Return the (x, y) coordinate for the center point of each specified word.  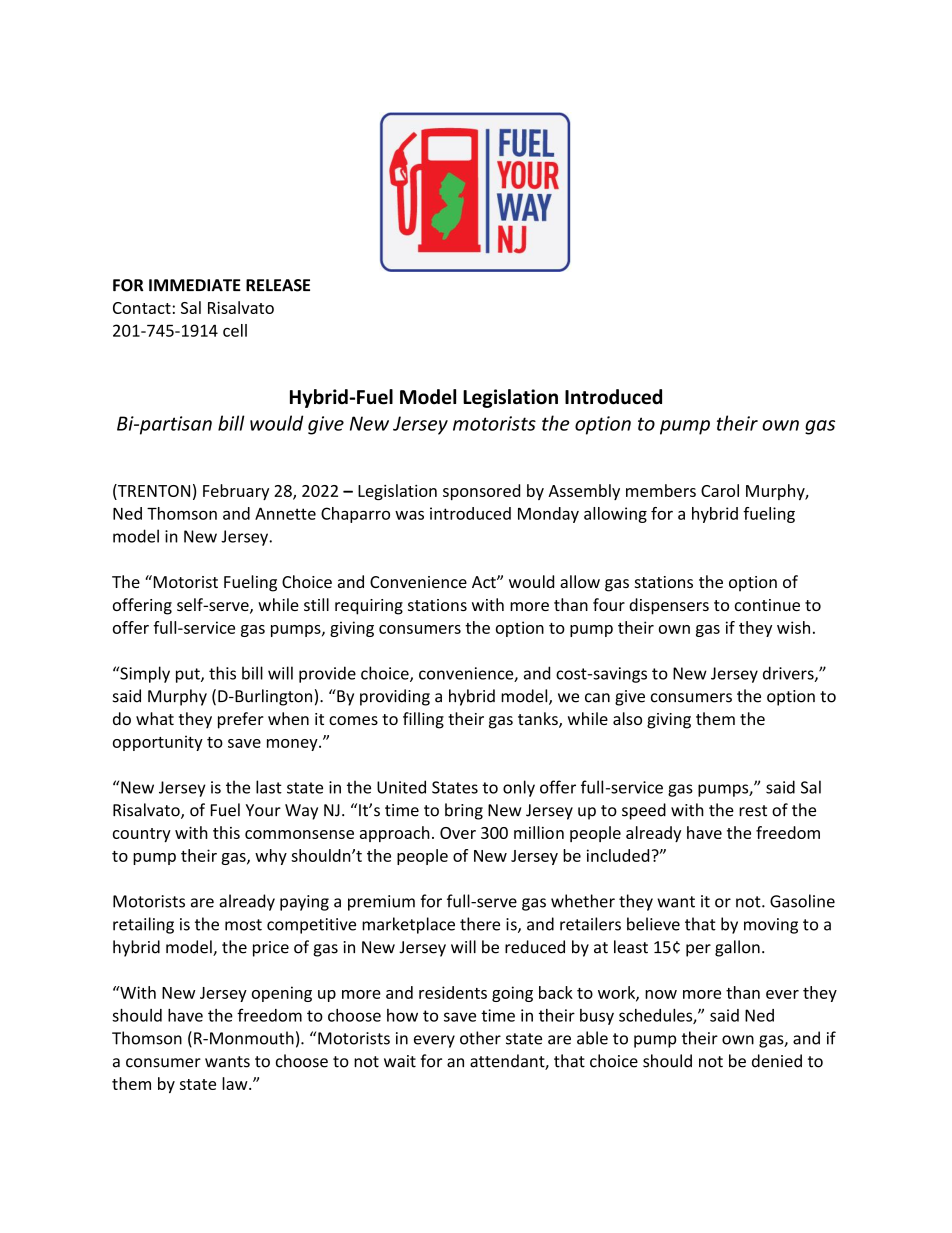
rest (753, 811)
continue (767, 605)
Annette (285, 513)
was (409, 515)
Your (263, 810)
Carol (720, 490)
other (480, 1038)
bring (464, 811)
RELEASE (278, 285)
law (236, 1083)
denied (777, 1061)
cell (235, 330)
